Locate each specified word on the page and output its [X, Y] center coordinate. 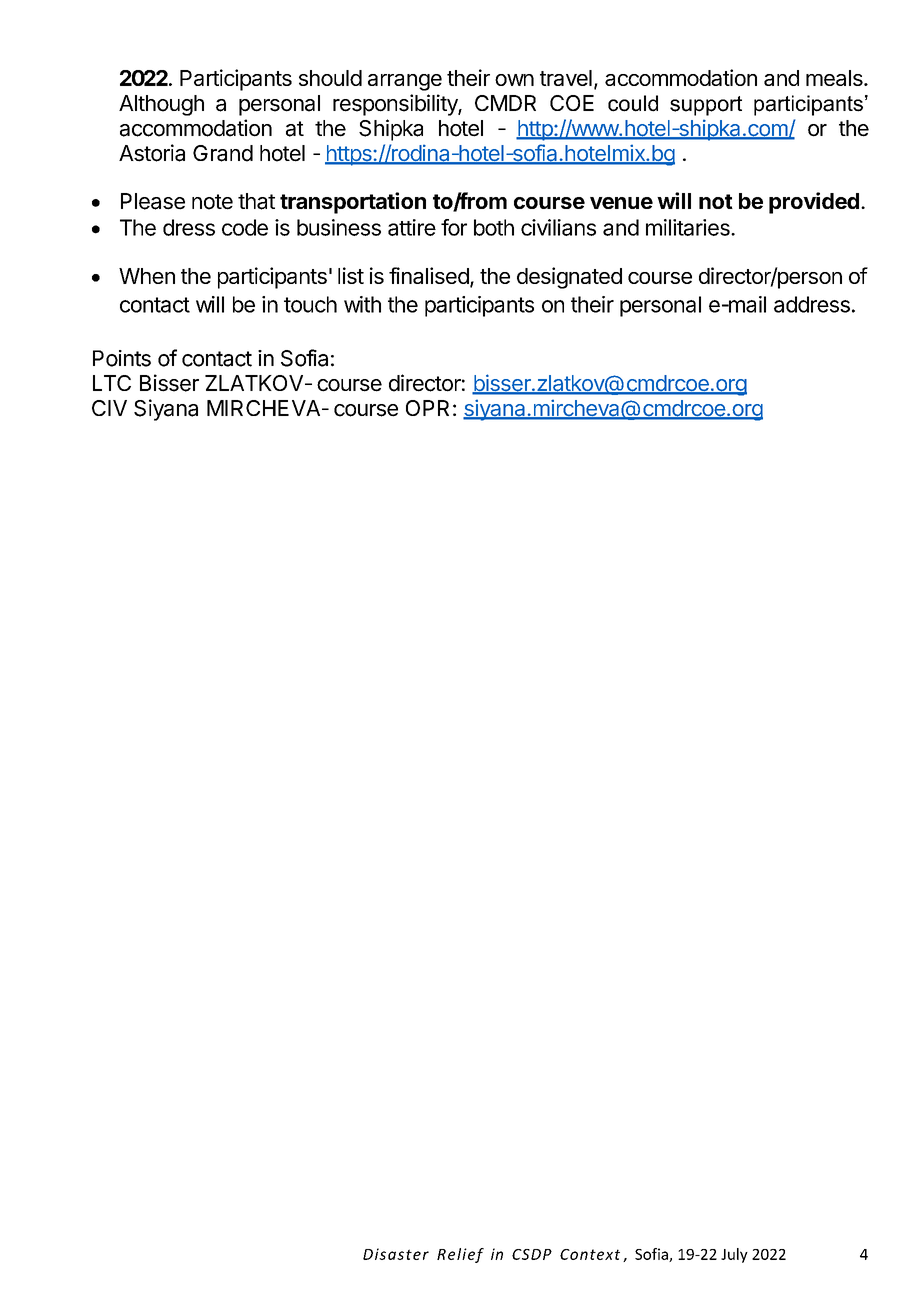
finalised [429, 275]
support [706, 106]
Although [161, 105]
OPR [427, 408]
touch [310, 304]
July [734, 1255]
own [514, 80]
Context [590, 1254]
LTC [112, 383]
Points [122, 358]
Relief [460, 1255]
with [362, 304]
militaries [689, 227]
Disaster [396, 1254]
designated [569, 278]
